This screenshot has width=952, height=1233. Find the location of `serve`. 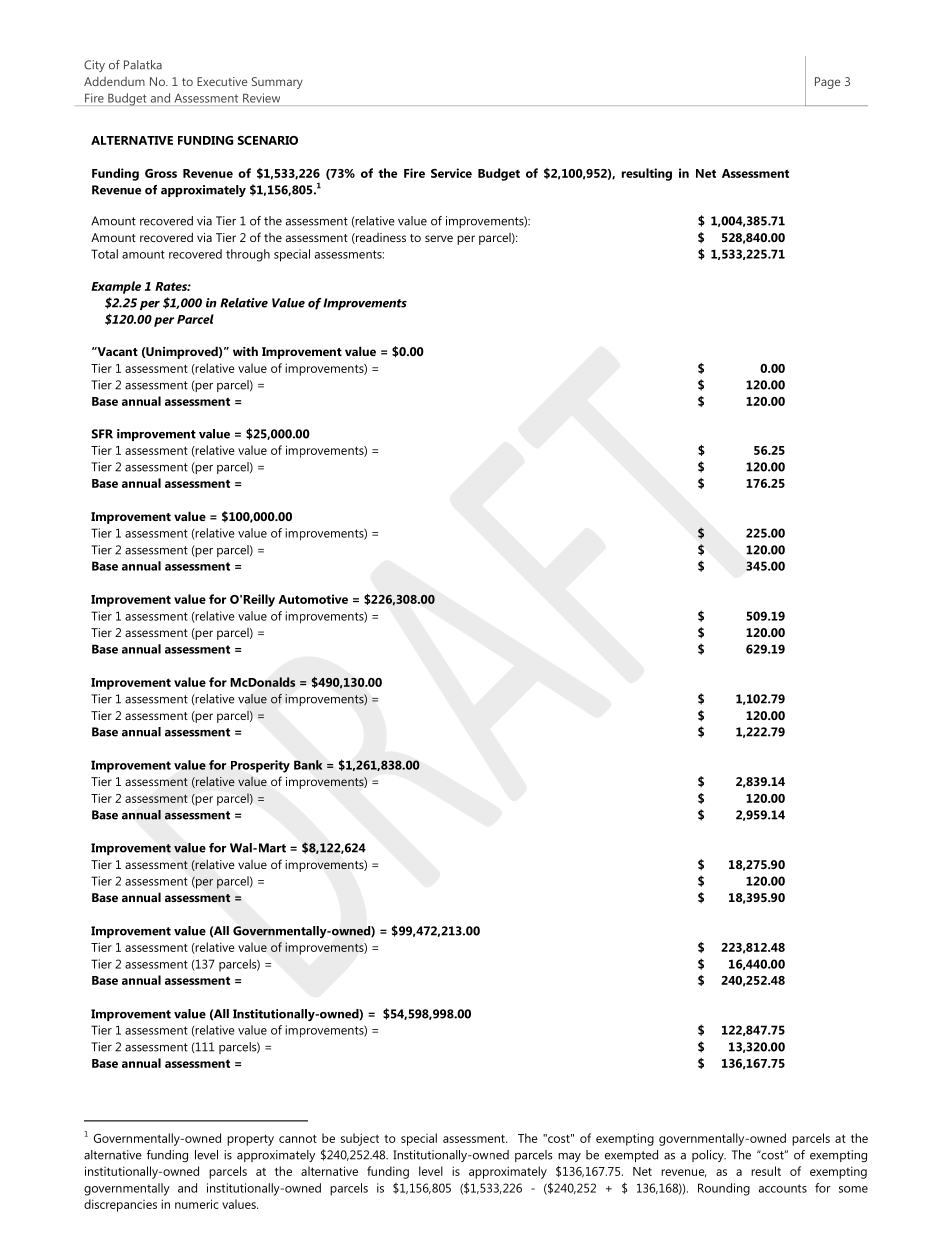

serve is located at coordinates (439, 238).
